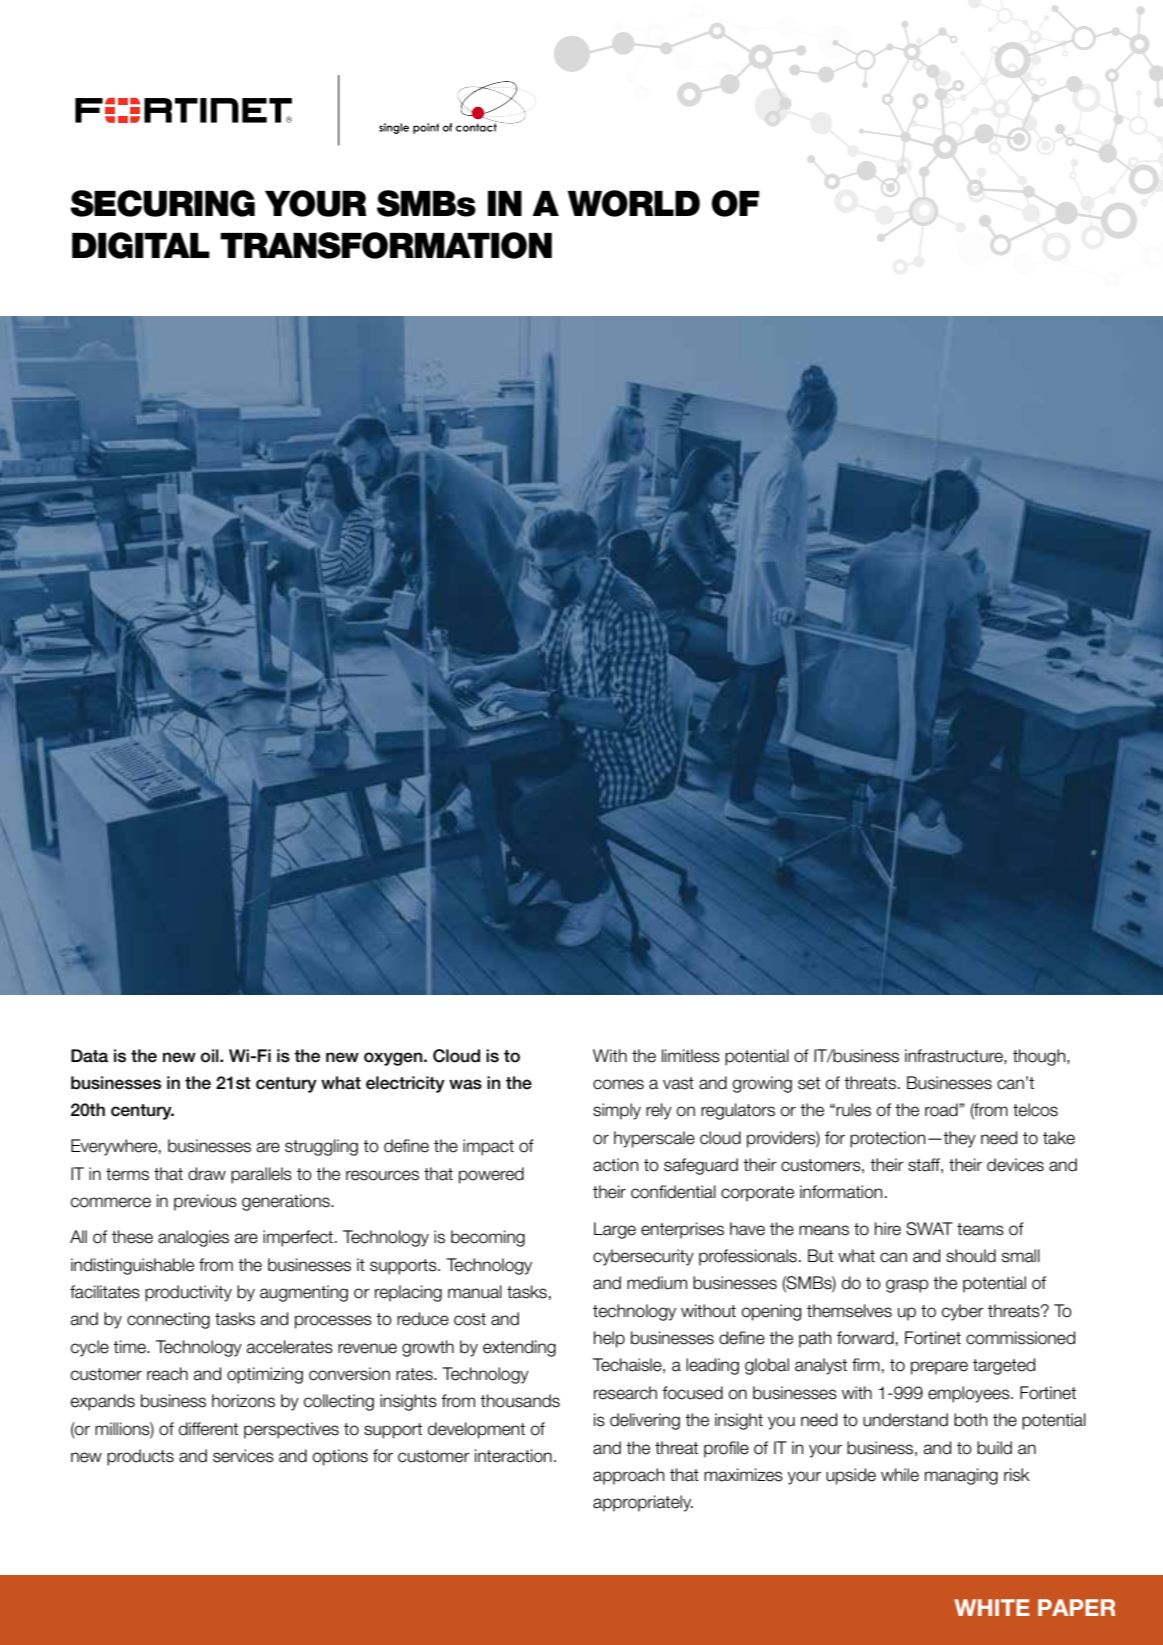  Describe the element at coordinates (942, 1110) in the document. I see `road` at that location.
